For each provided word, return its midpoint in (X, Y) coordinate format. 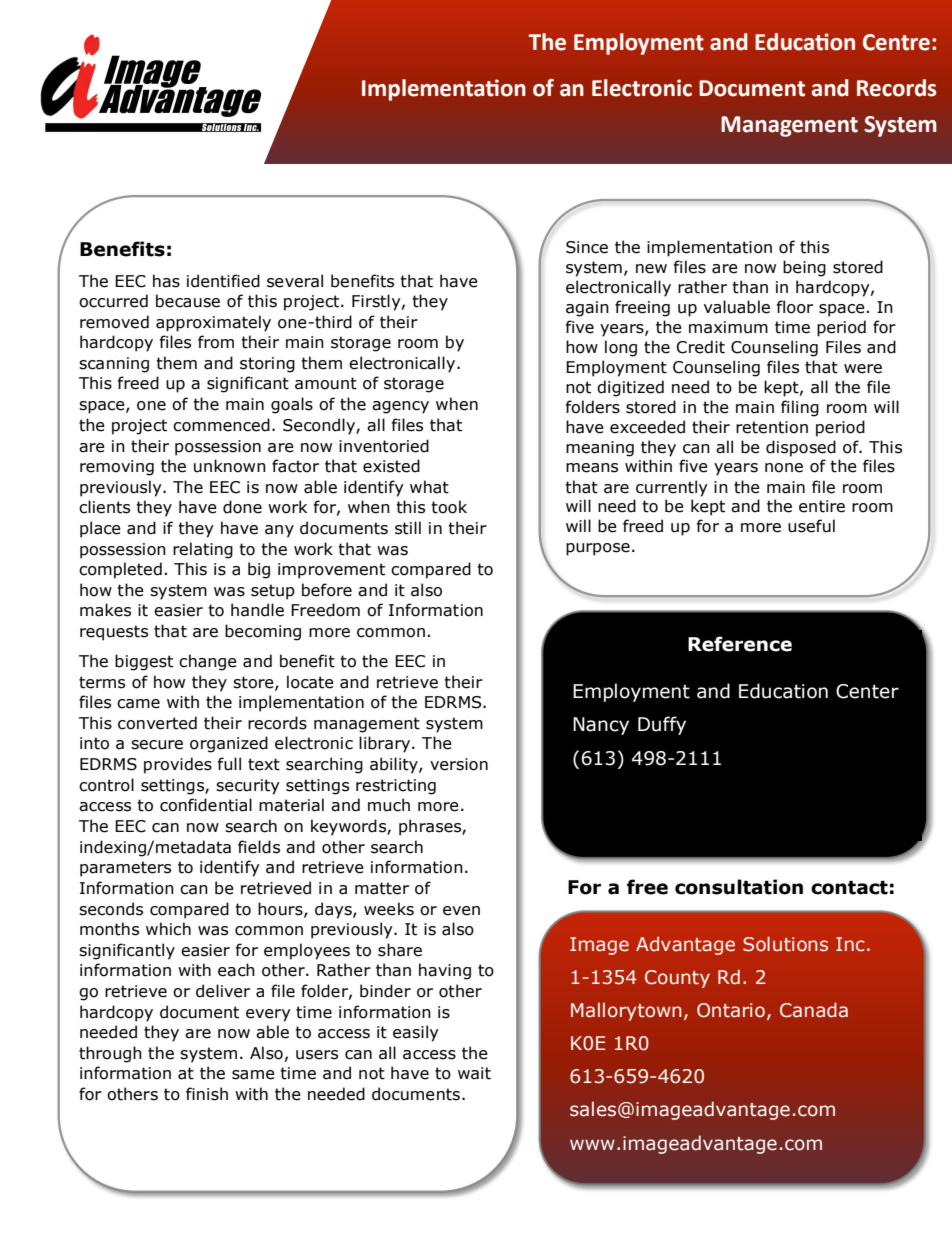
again (587, 309)
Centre (896, 42)
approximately (213, 323)
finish (207, 1094)
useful (811, 526)
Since (587, 247)
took (449, 507)
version (459, 764)
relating (203, 550)
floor (794, 307)
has (166, 281)
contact (849, 888)
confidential (206, 805)
